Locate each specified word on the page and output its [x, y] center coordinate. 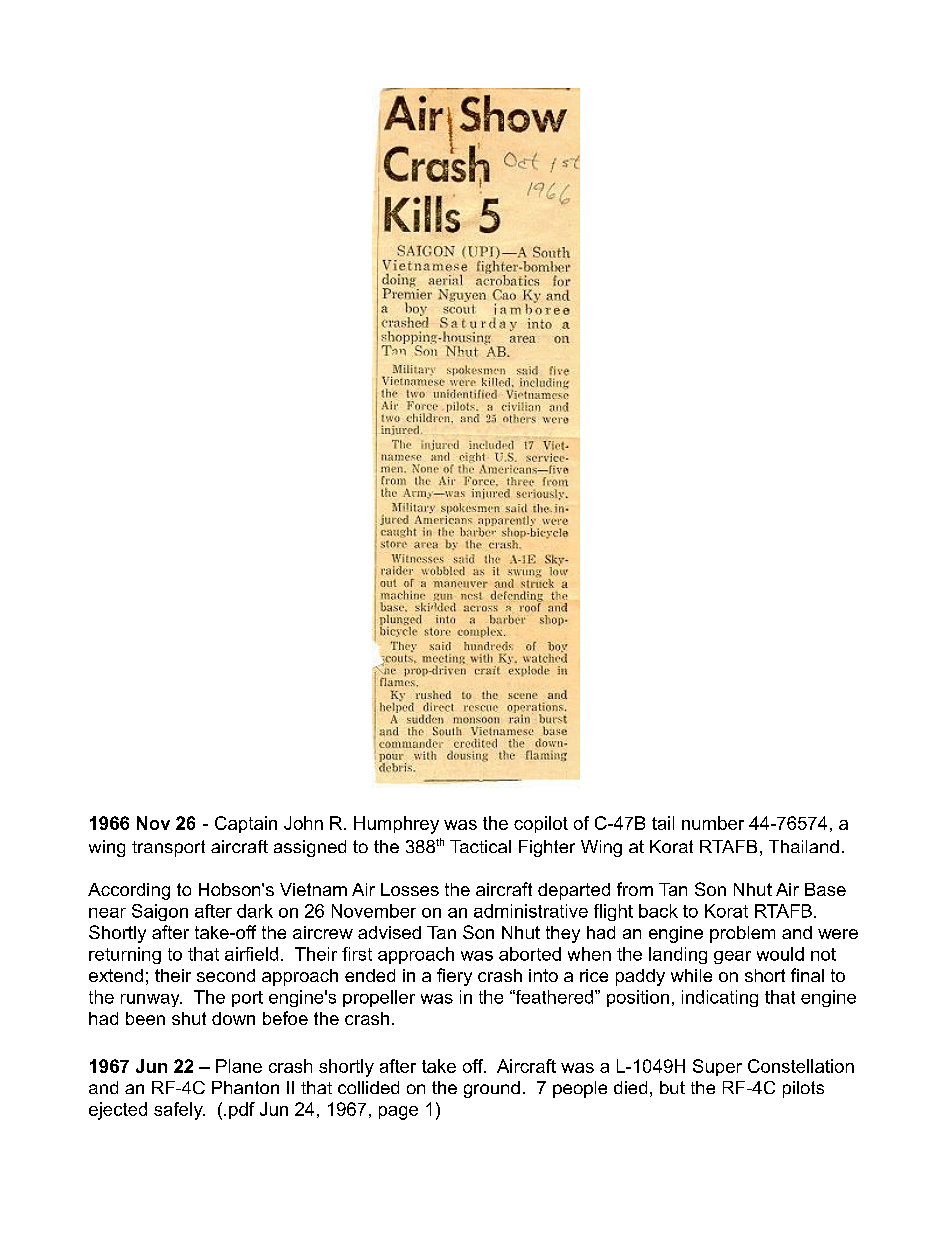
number [713, 823]
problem [742, 934]
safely [179, 1111]
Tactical [480, 846]
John [303, 823]
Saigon [160, 912]
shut [189, 1018]
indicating [720, 998]
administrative [531, 911]
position [638, 998]
